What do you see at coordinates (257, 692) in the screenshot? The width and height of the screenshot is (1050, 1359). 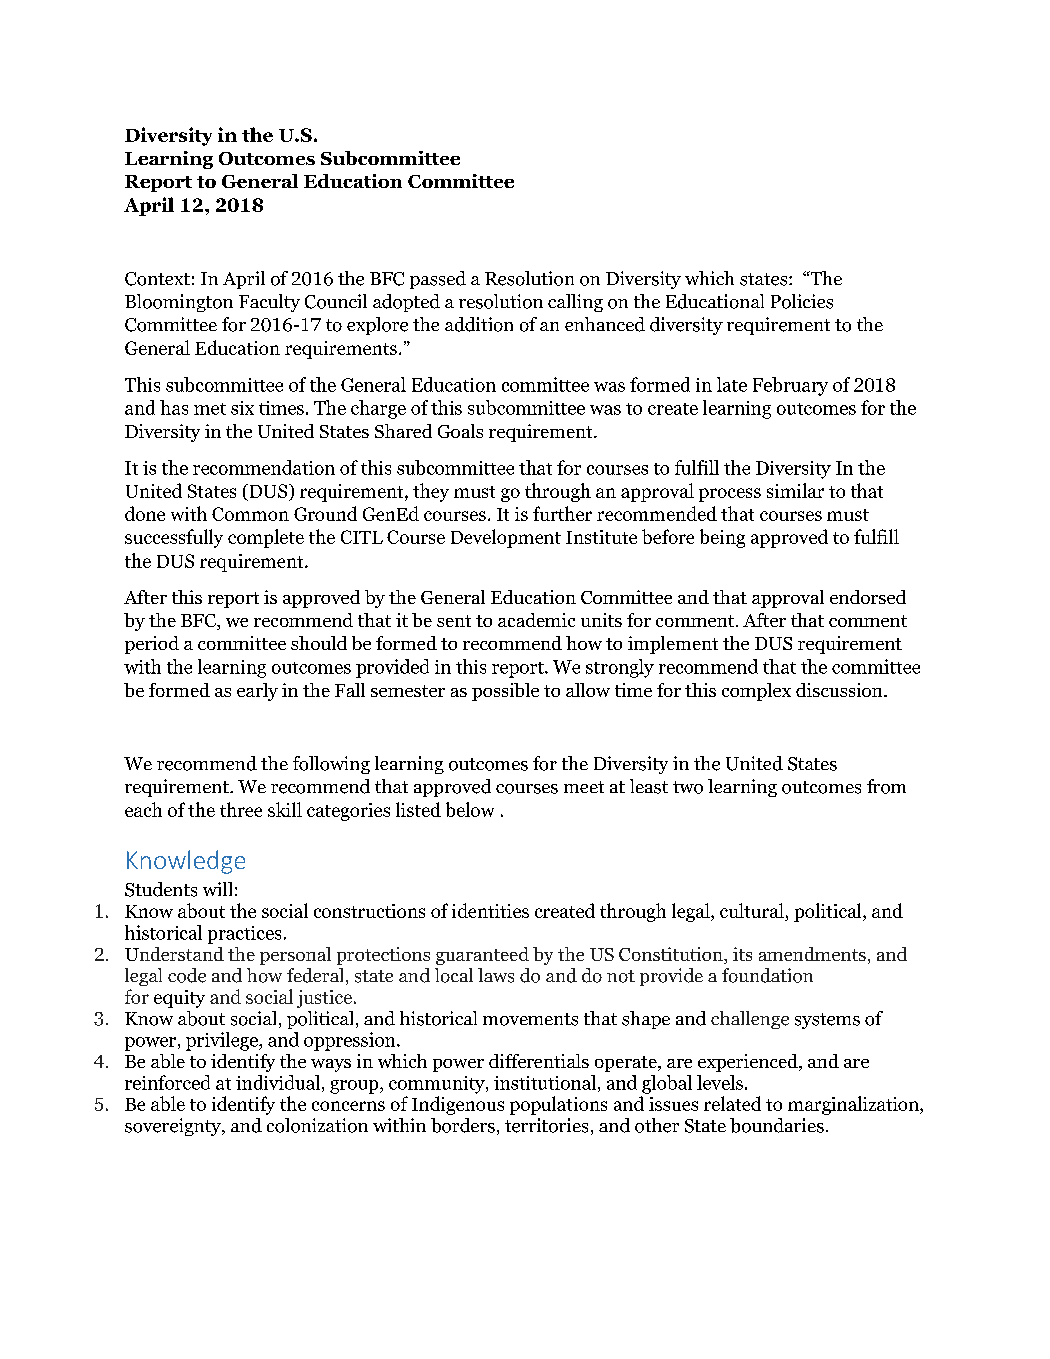 I see `early` at bounding box center [257, 692].
